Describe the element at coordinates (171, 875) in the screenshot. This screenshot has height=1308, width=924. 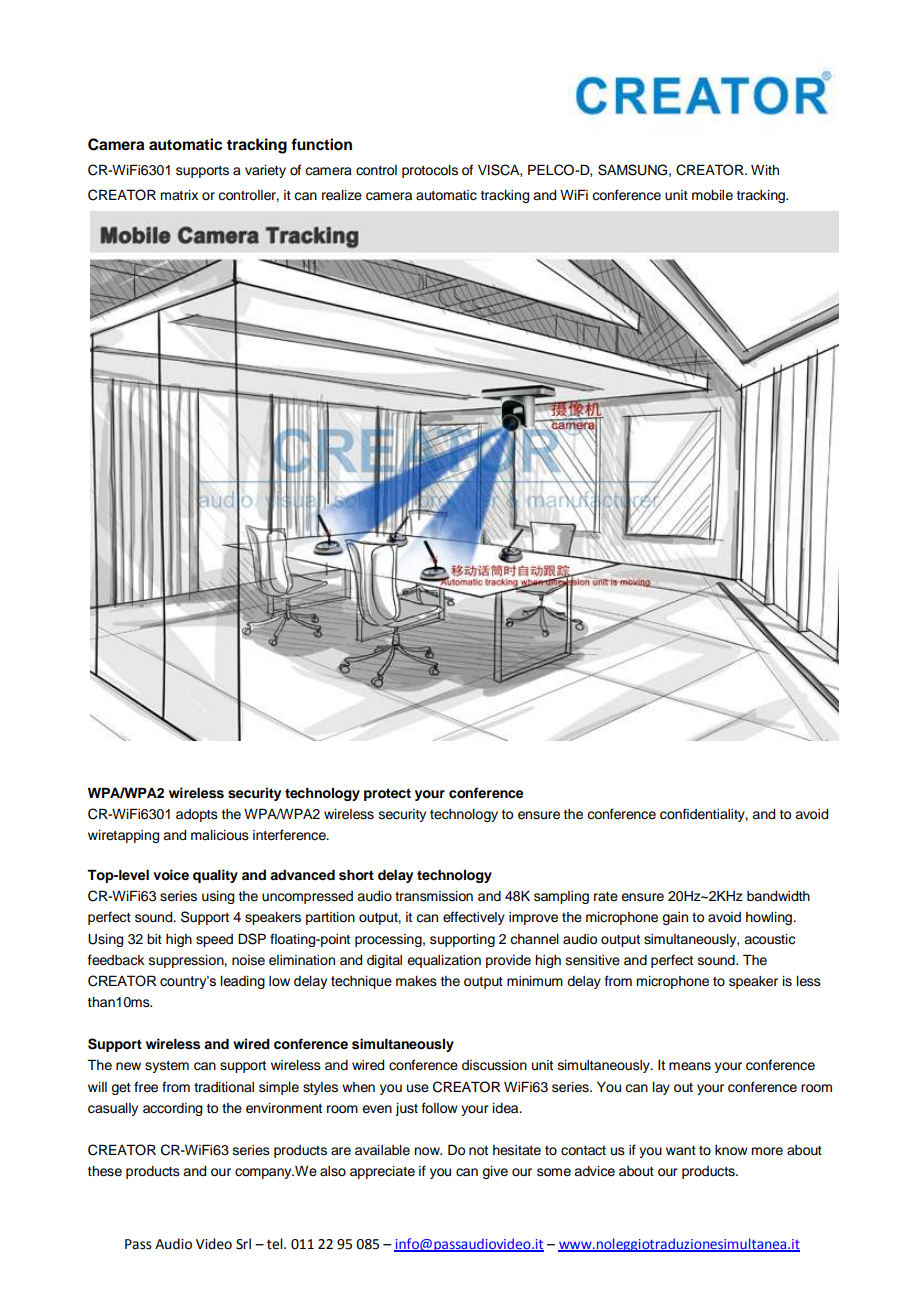
I see `voice` at that location.
